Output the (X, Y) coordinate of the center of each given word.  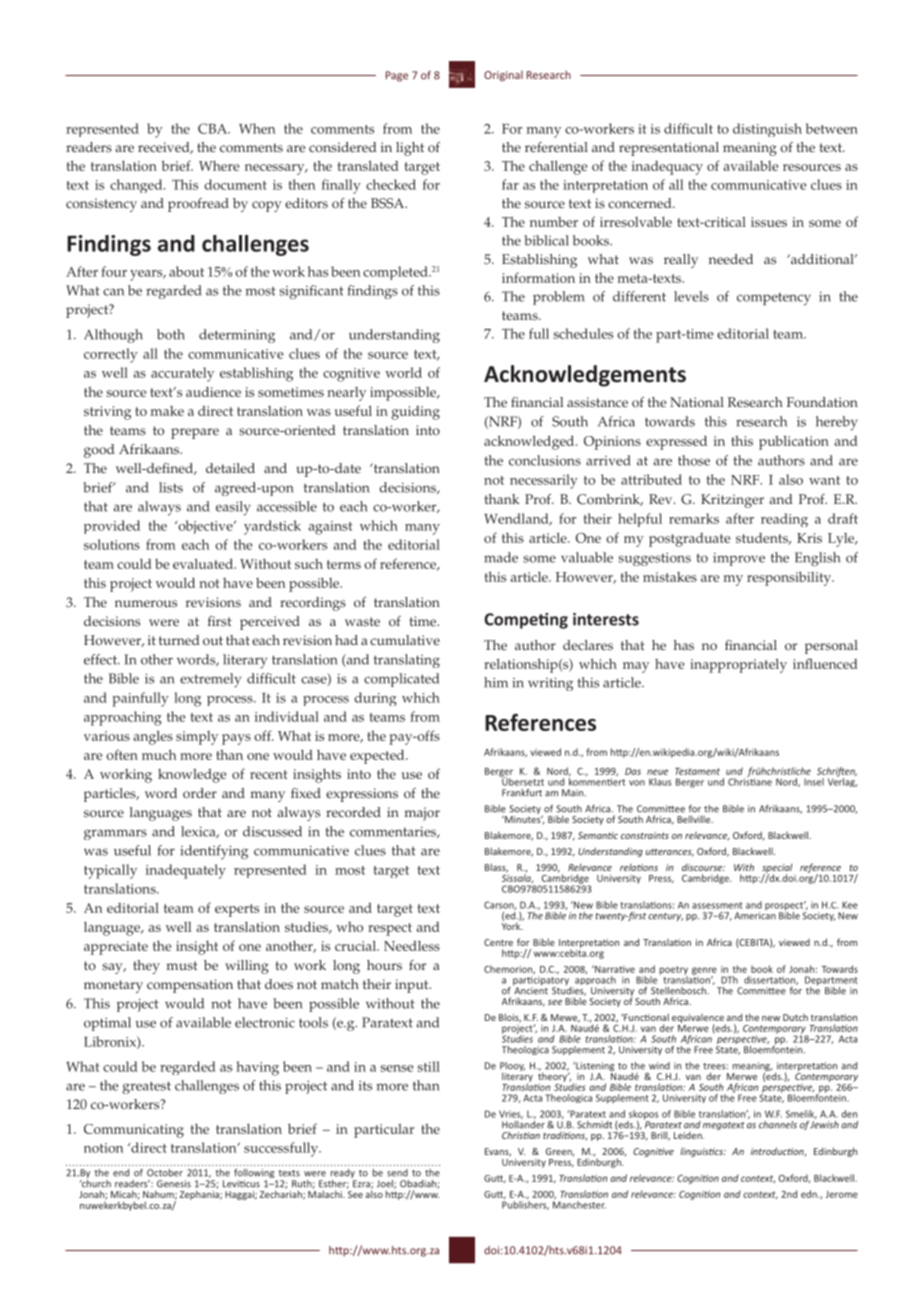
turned (179, 640)
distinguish (767, 130)
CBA (213, 128)
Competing (526, 621)
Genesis (174, 1184)
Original (503, 75)
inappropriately (738, 665)
